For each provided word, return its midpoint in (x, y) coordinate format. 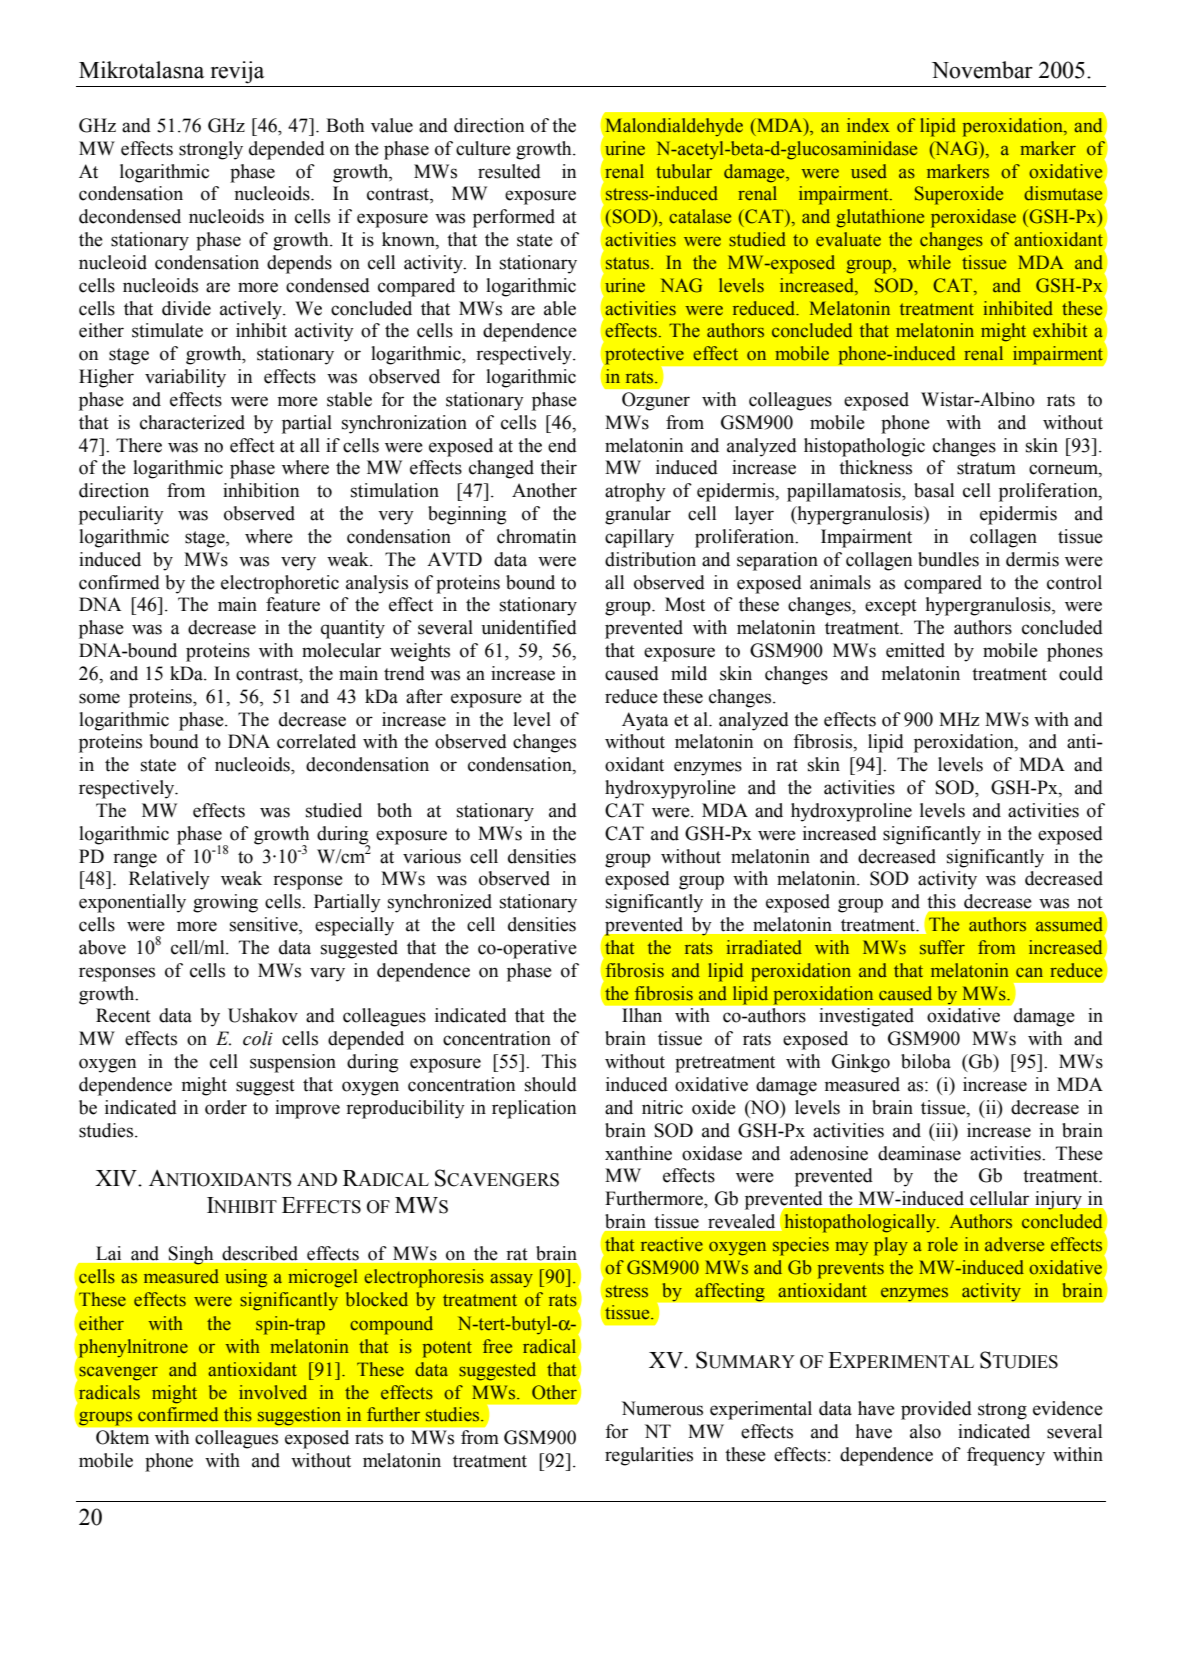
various (432, 856)
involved (273, 1392)
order (226, 1107)
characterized (192, 422)
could (1081, 673)
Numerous (662, 1408)
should (551, 1084)
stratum (986, 468)
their (558, 467)
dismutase (1063, 193)
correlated (316, 741)
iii (944, 1130)
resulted (509, 171)
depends (299, 264)
